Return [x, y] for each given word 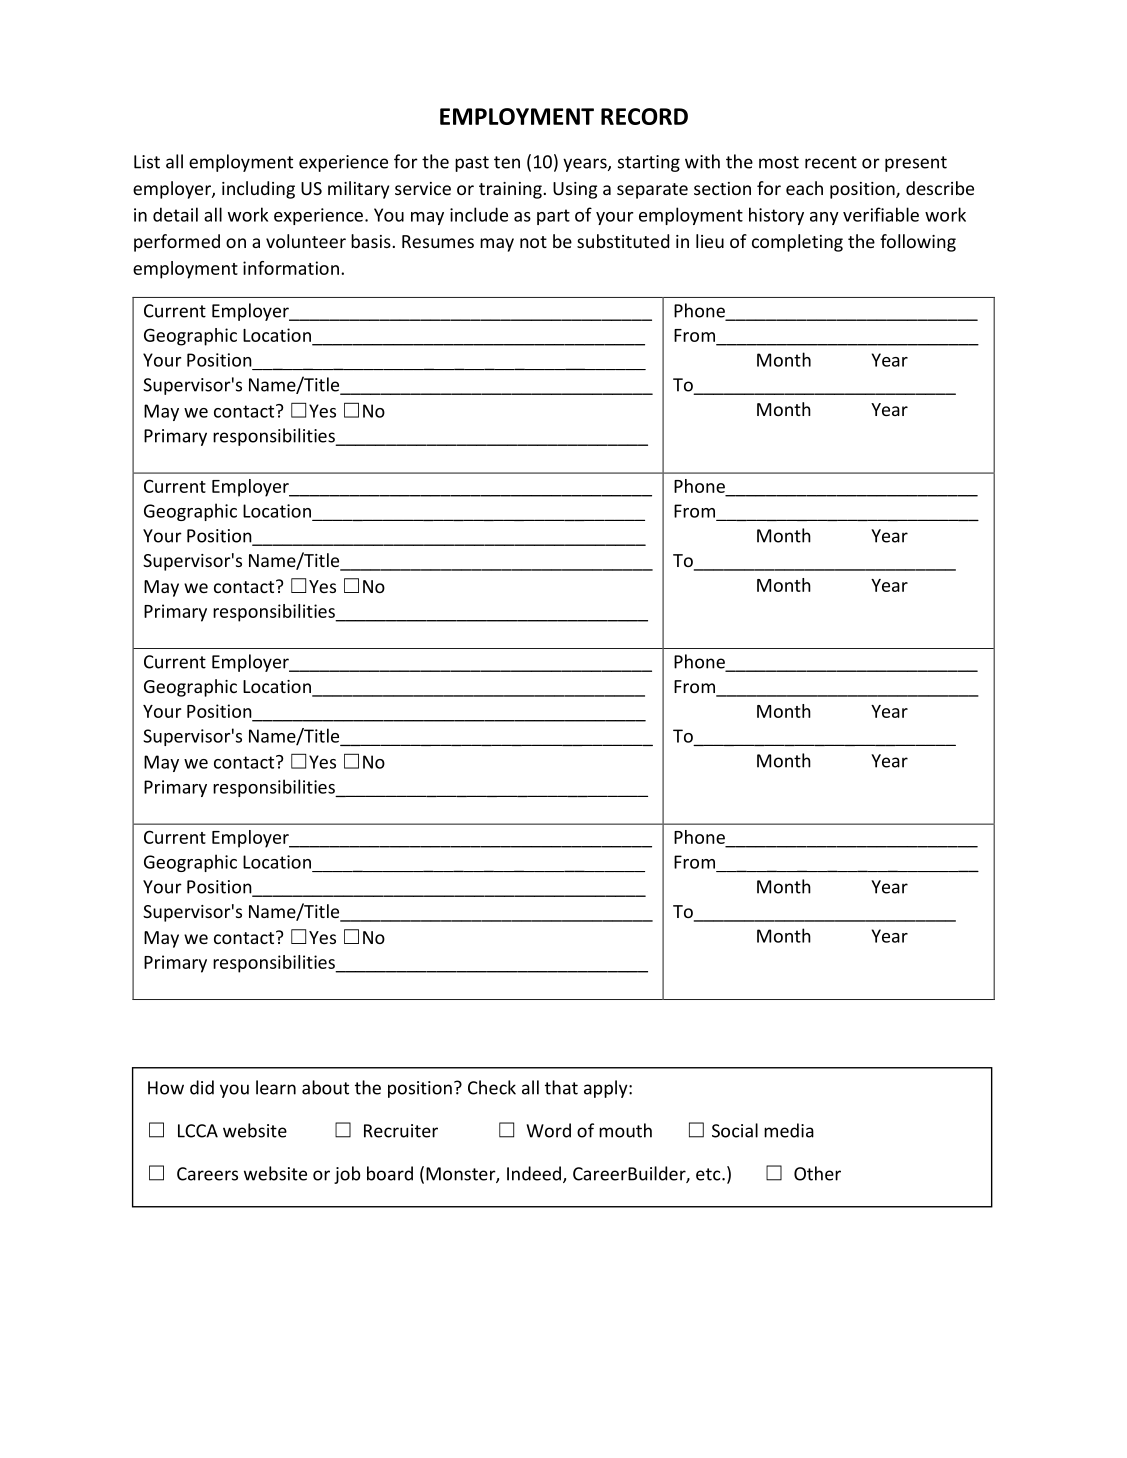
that [561, 1087]
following [918, 243]
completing [797, 243]
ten [507, 162]
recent [831, 162]
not [533, 242]
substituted [623, 241]
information [291, 268]
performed [177, 243]
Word [548, 1130]
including [258, 190]
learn [276, 1087]
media [789, 1130]
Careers [207, 1174]
